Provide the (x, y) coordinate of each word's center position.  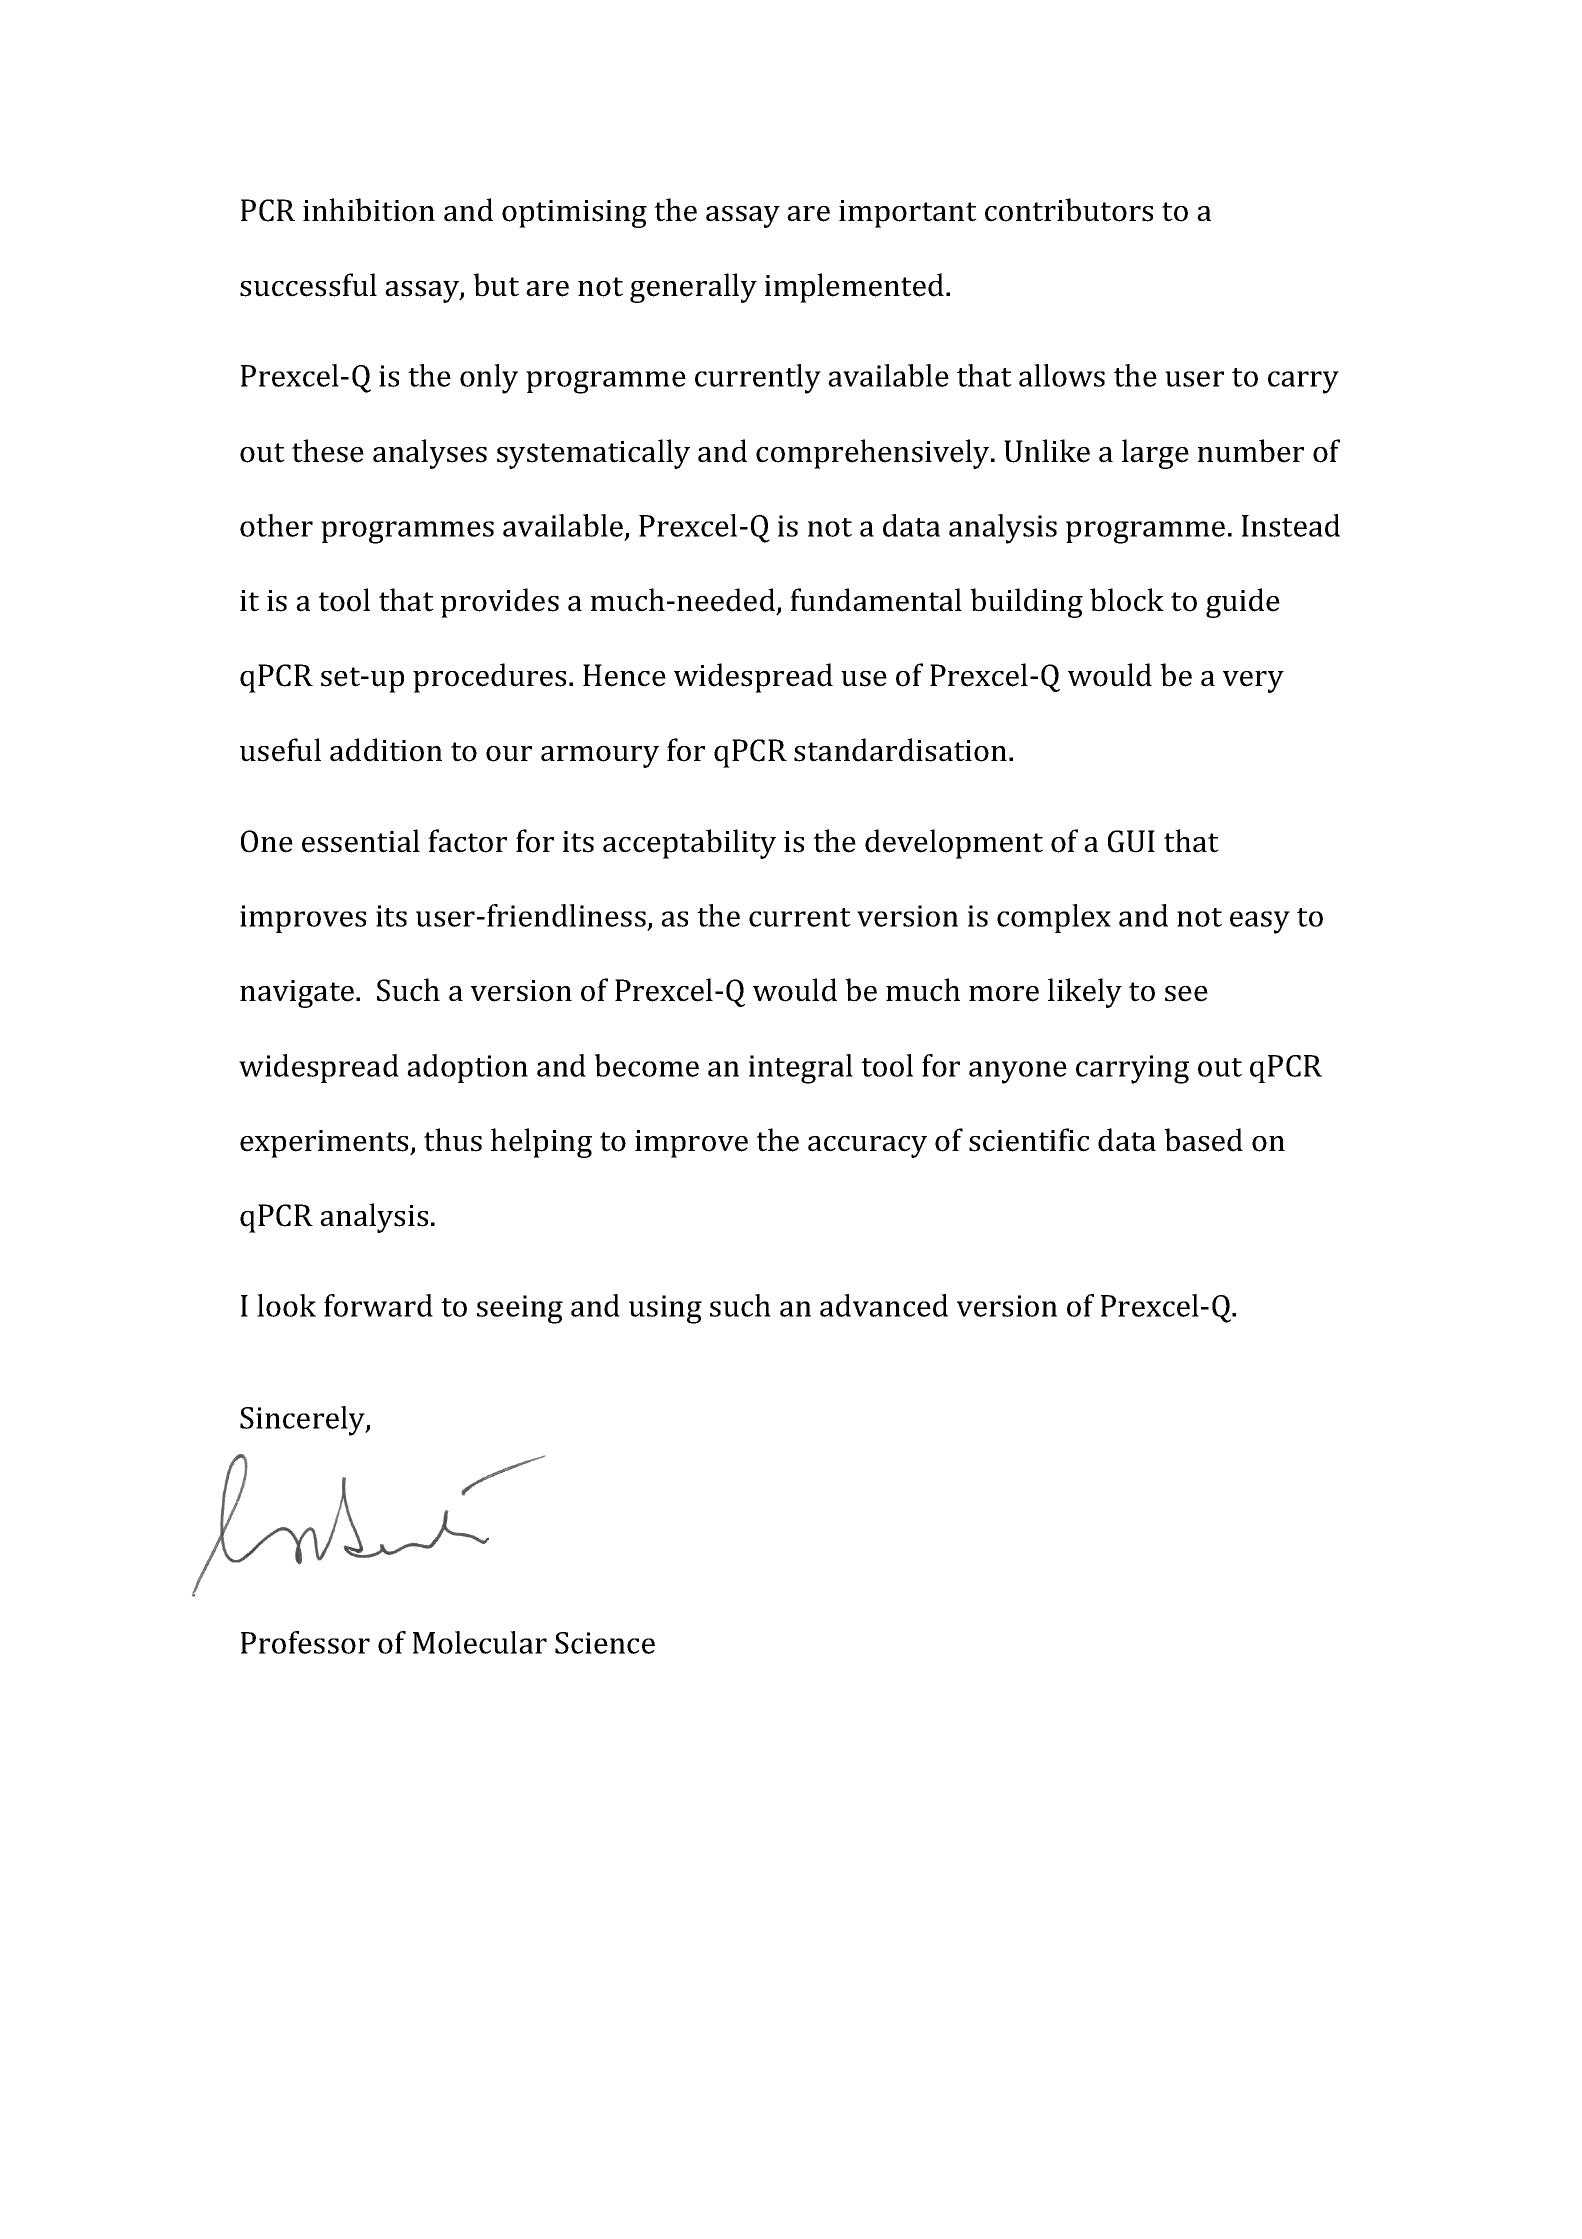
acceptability (689, 844)
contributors (1069, 210)
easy (1260, 922)
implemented (854, 288)
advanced (884, 1305)
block (1127, 600)
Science (605, 1643)
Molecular (480, 1642)
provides (500, 603)
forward (378, 1305)
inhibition (369, 210)
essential (361, 841)
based (1203, 1140)
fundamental (876, 600)
